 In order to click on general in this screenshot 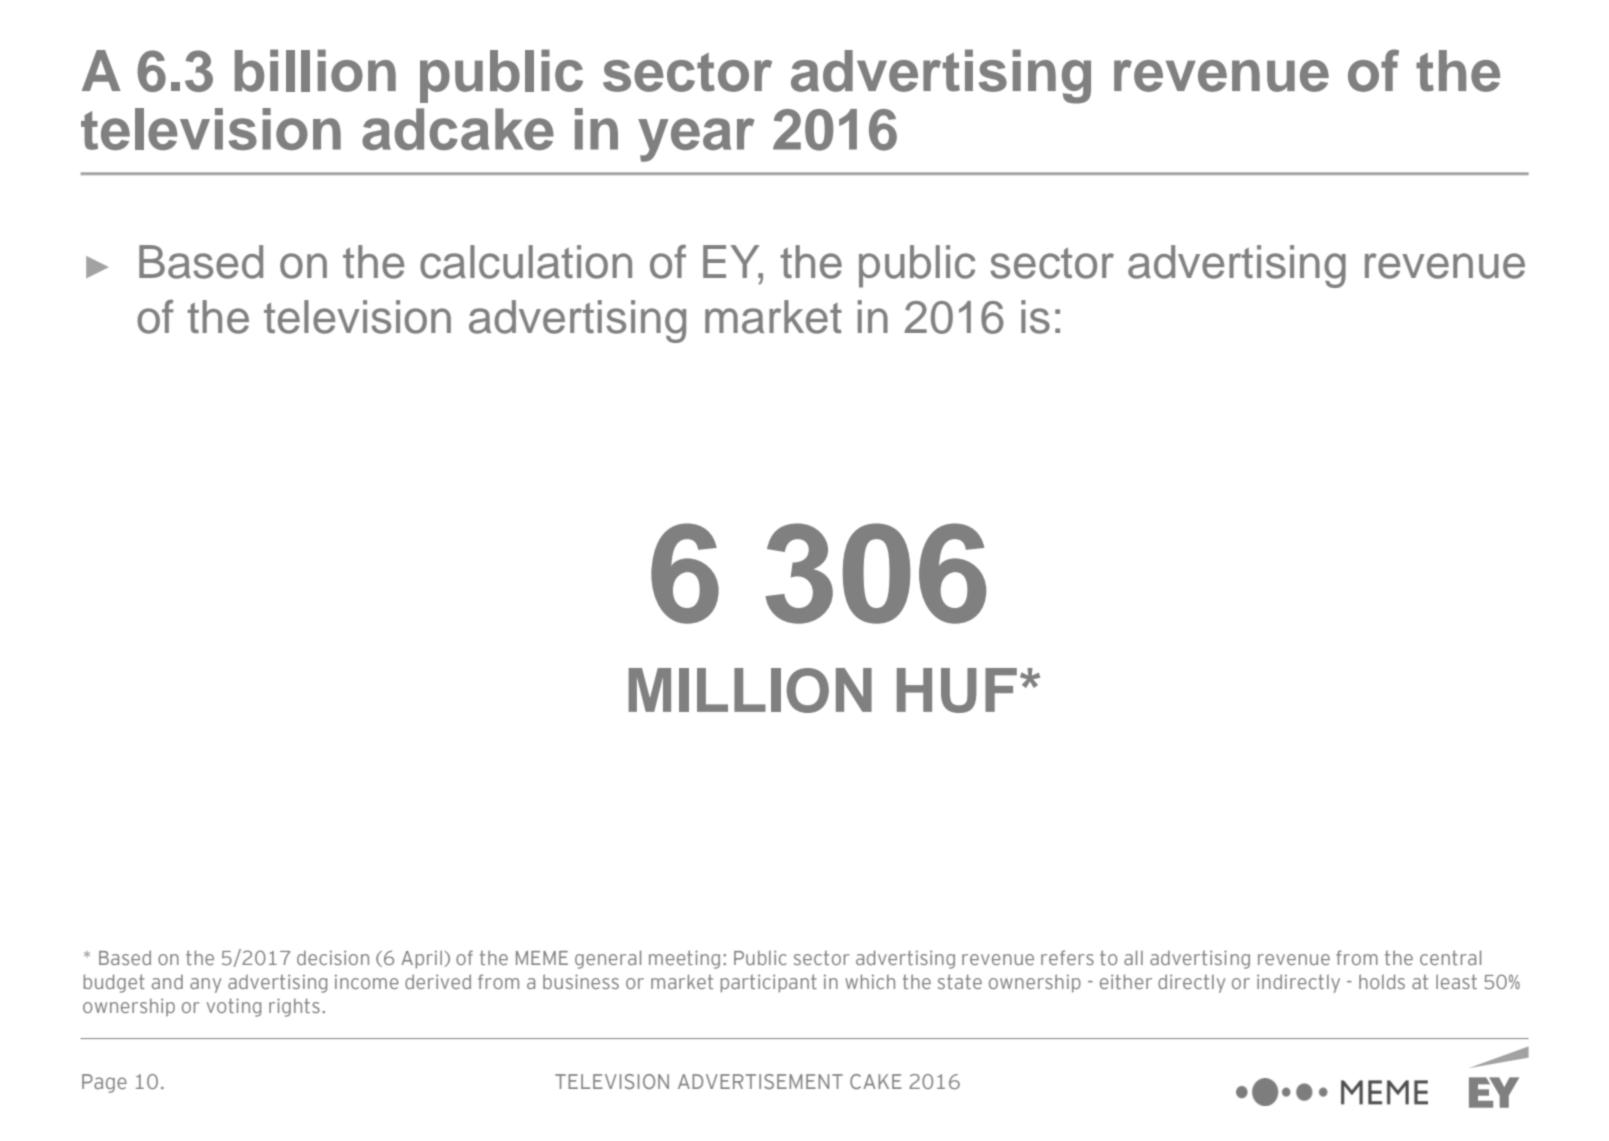, I will do `click(608, 959)`.
